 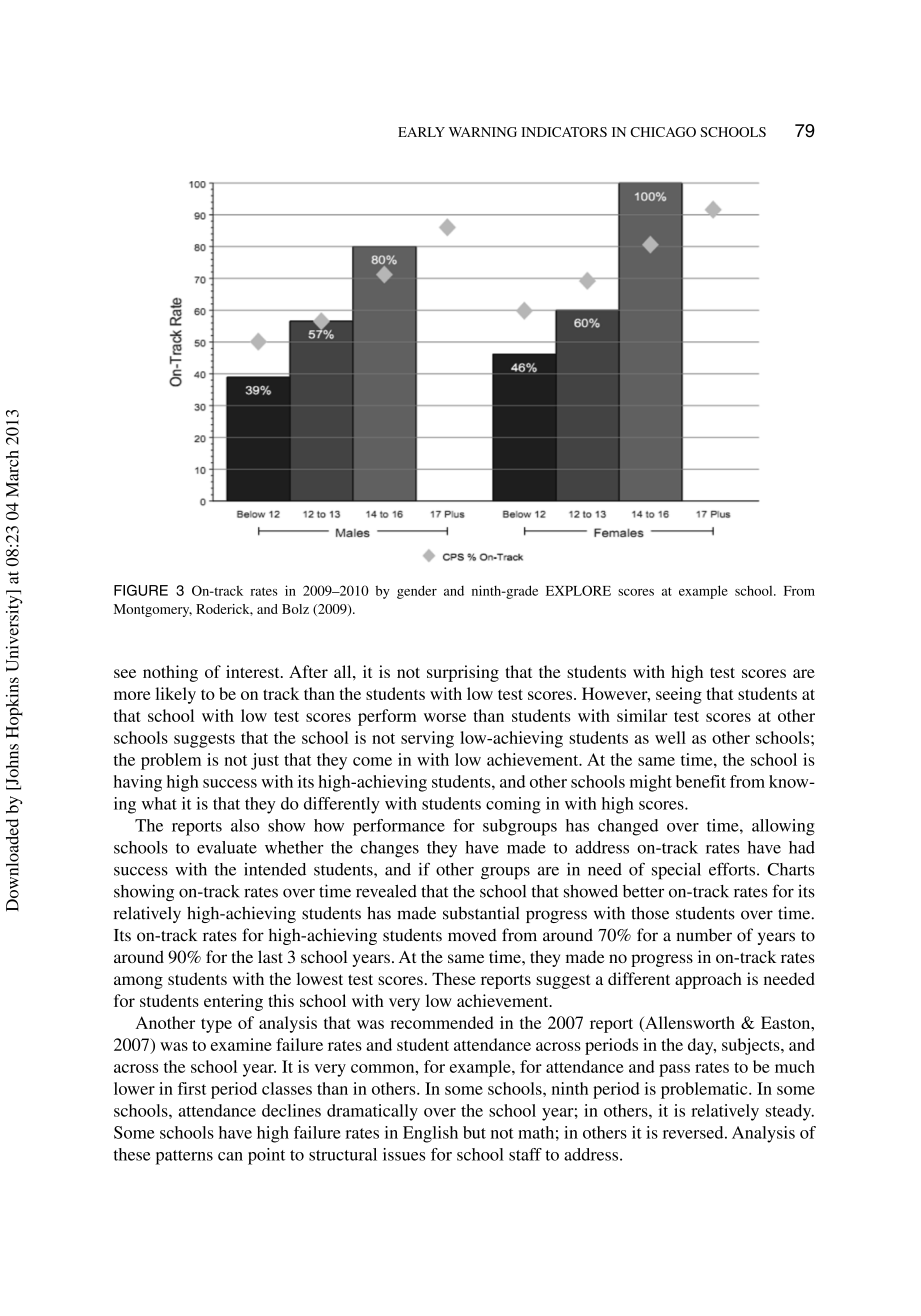 I want to click on but, so click(x=474, y=1132).
